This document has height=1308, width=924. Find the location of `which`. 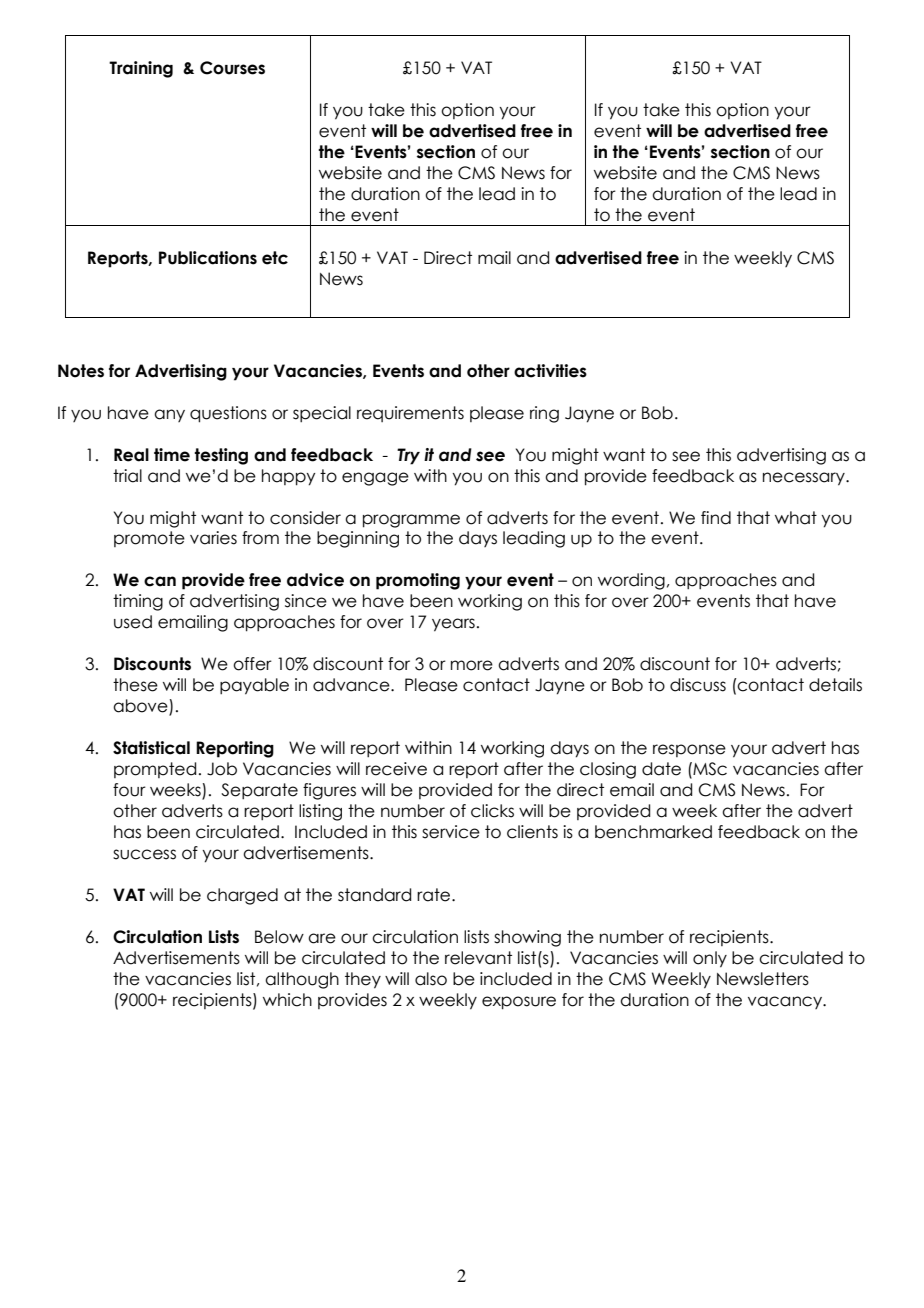

which is located at coordinates (287, 1000).
